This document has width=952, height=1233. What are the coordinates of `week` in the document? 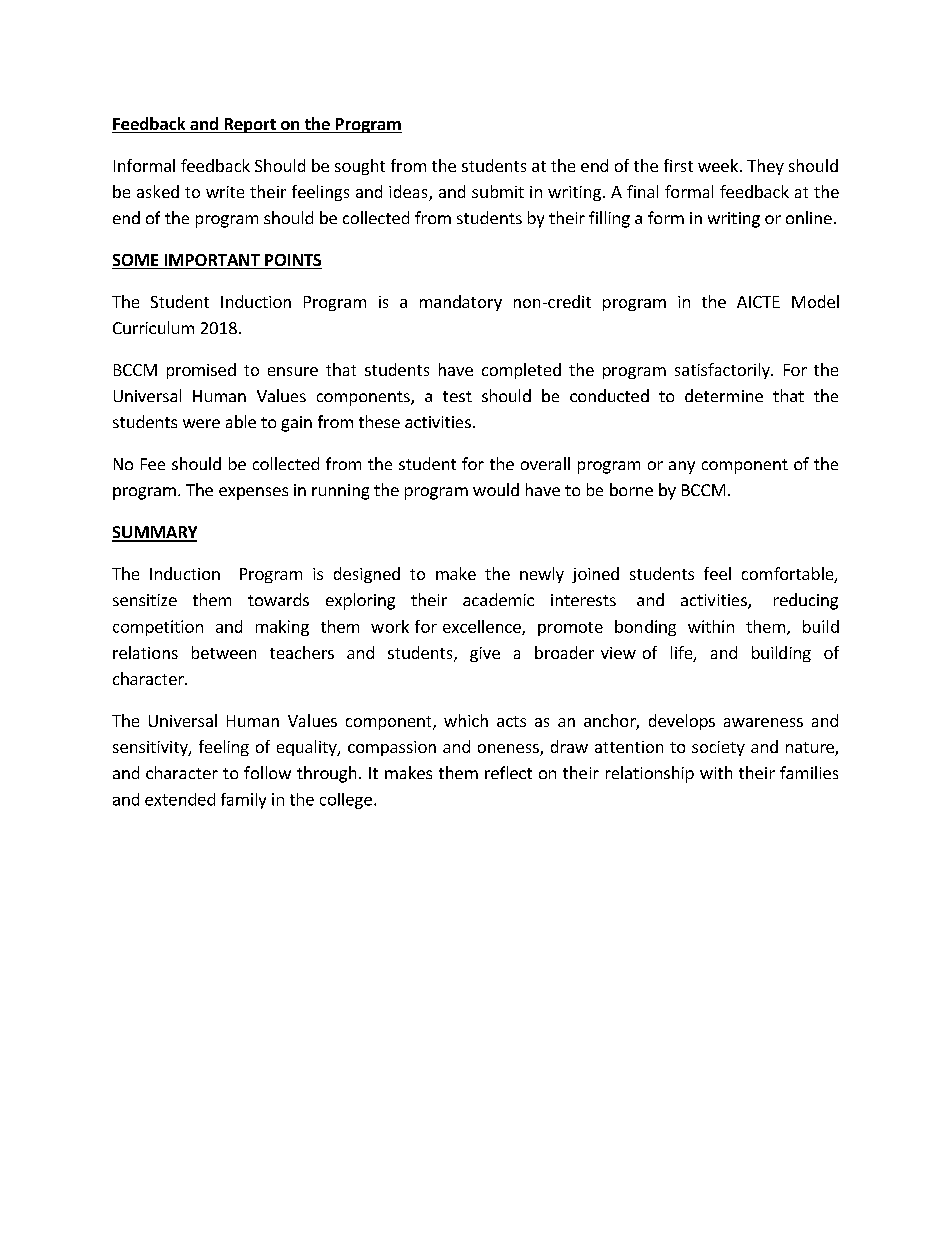 It's located at (718, 165).
